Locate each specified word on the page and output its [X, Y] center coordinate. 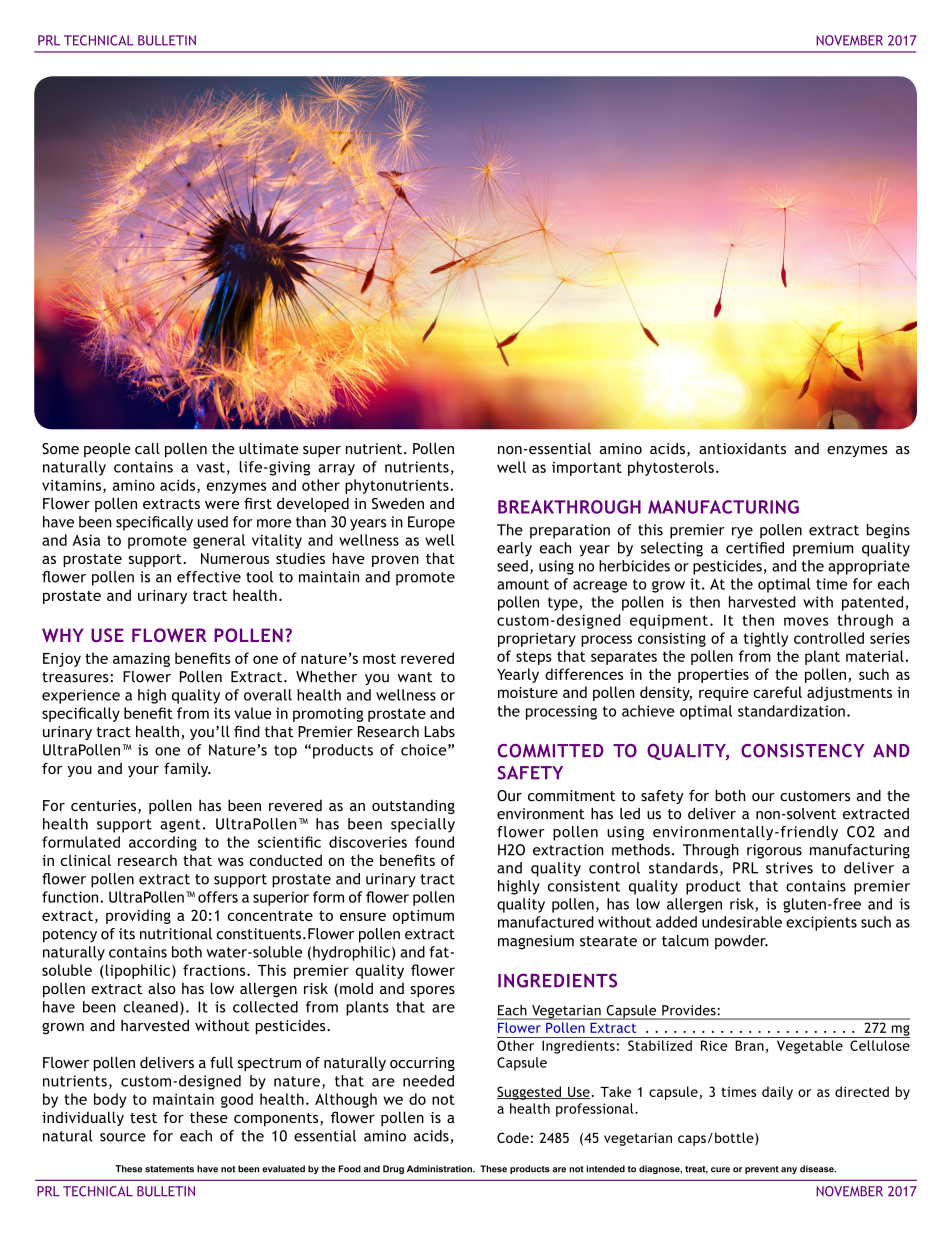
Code [513, 1137]
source [123, 1137]
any [789, 1170]
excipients [821, 923]
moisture [528, 692]
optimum [423, 917]
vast [210, 467]
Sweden [398, 503]
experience [81, 696]
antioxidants [742, 449]
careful [777, 692]
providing [138, 916]
